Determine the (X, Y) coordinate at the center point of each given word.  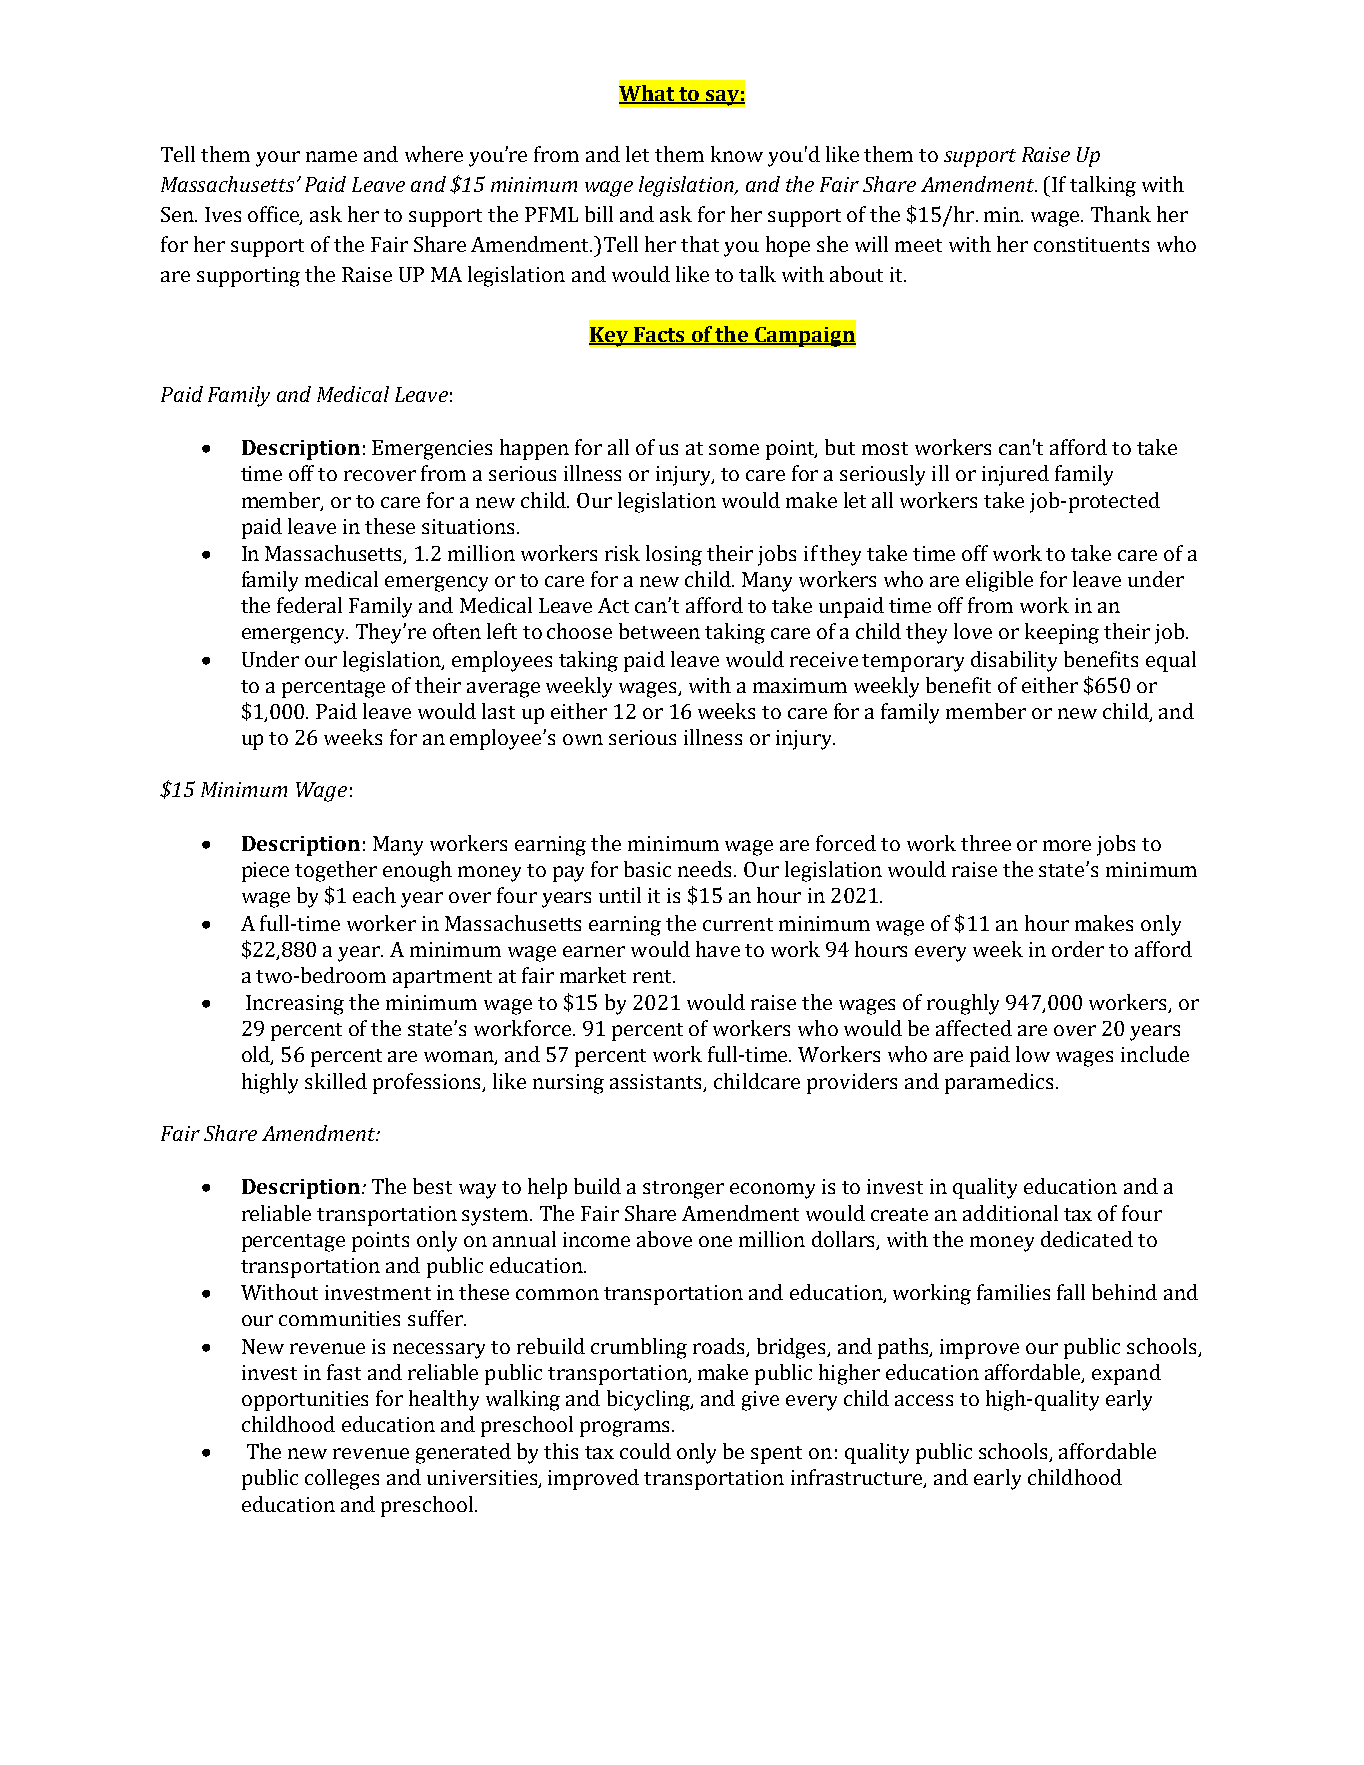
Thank (1121, 214)
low (1033, 1054)
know (737, 154)
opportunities (305, 1401)
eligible (999, 581)
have (718, 949)
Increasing (295, 1005)
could (645, 1451)
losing (674, 555)
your (278, 159)
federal (309, 605)
